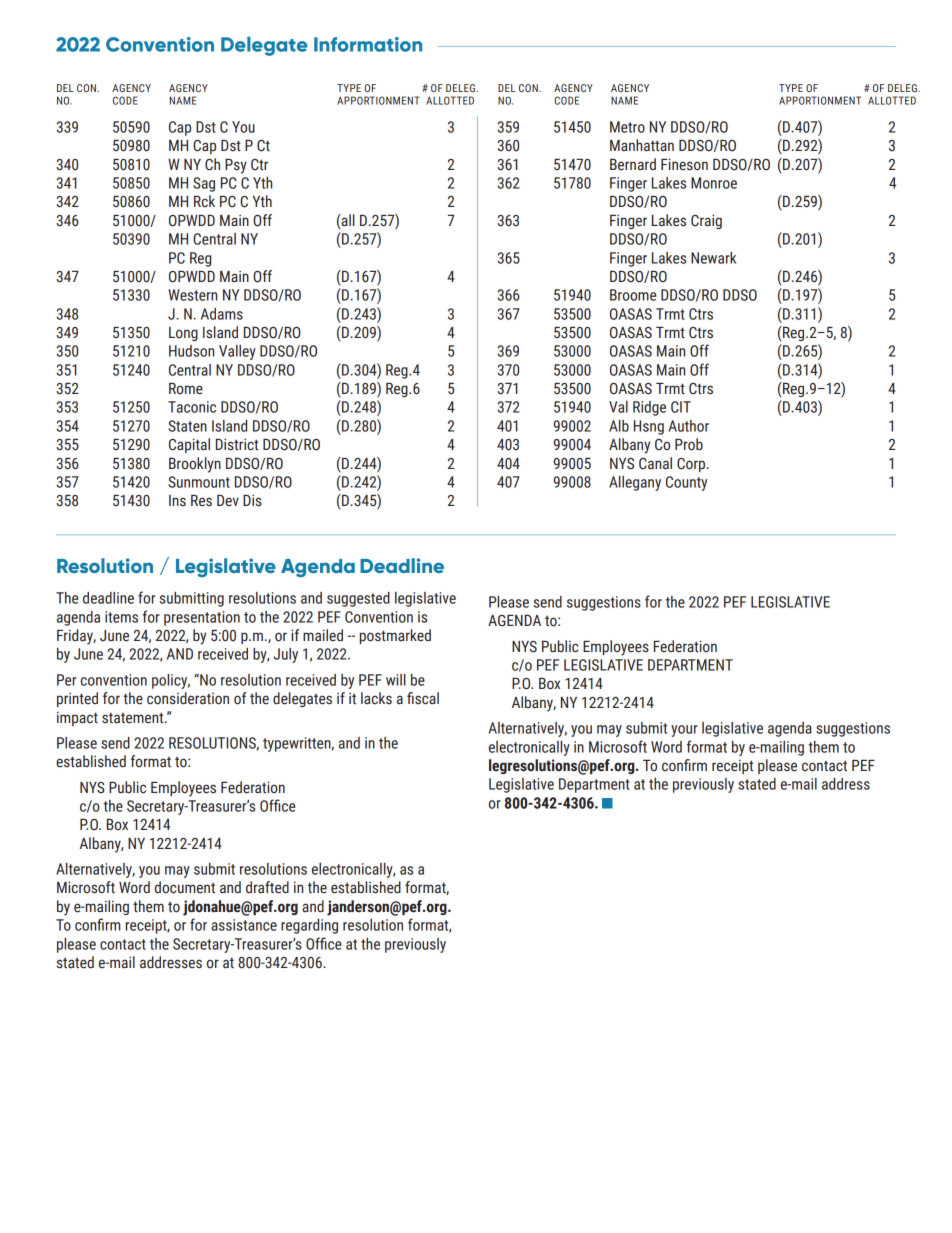 Image resolution: width=952 pixels, height=1233 pixels. What do you see at coordinates (236, 166) in the screenshot?
I see `Psy` at bounding box center [236, 166].
